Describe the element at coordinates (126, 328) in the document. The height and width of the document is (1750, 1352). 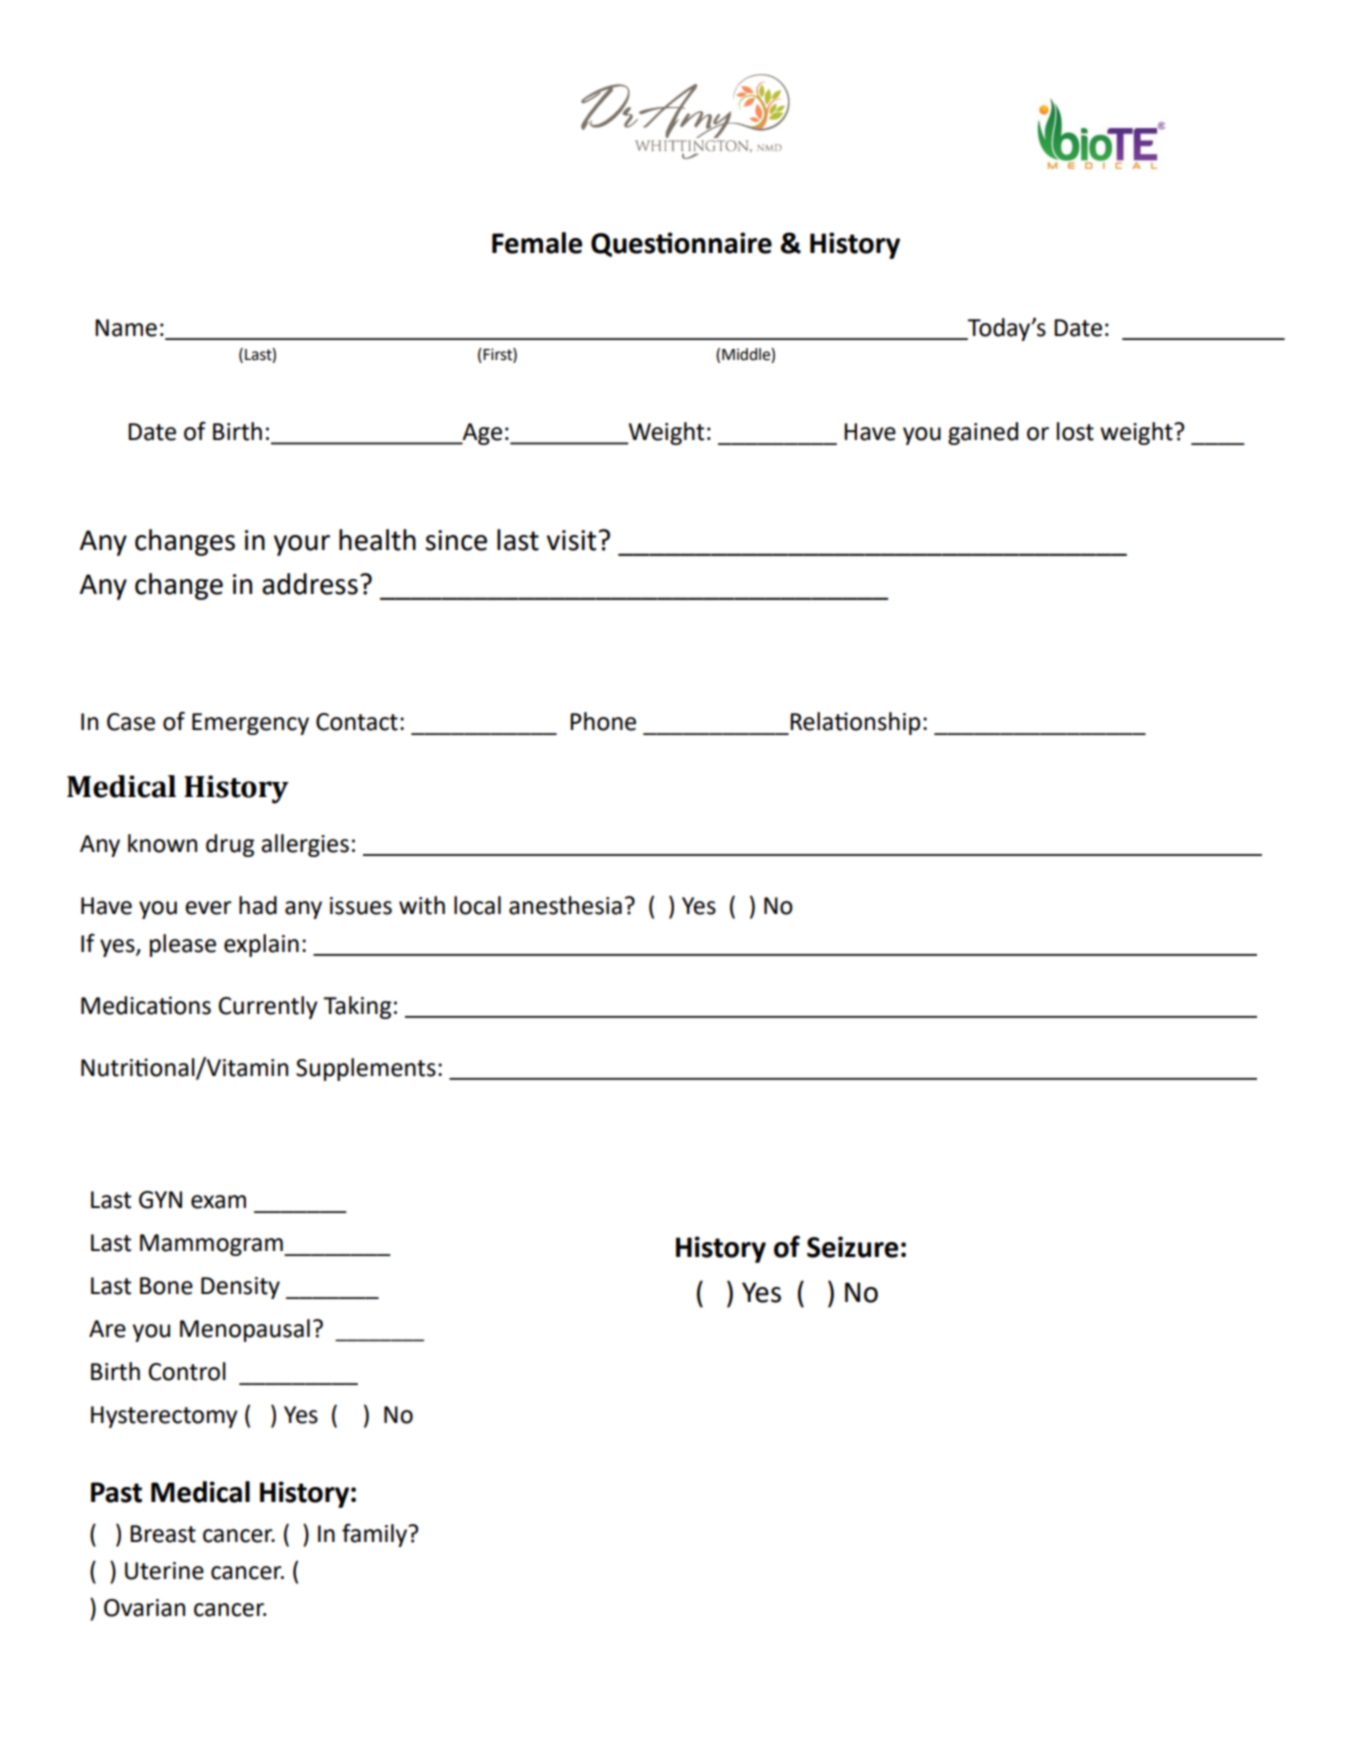
I see `Name` at that location.
